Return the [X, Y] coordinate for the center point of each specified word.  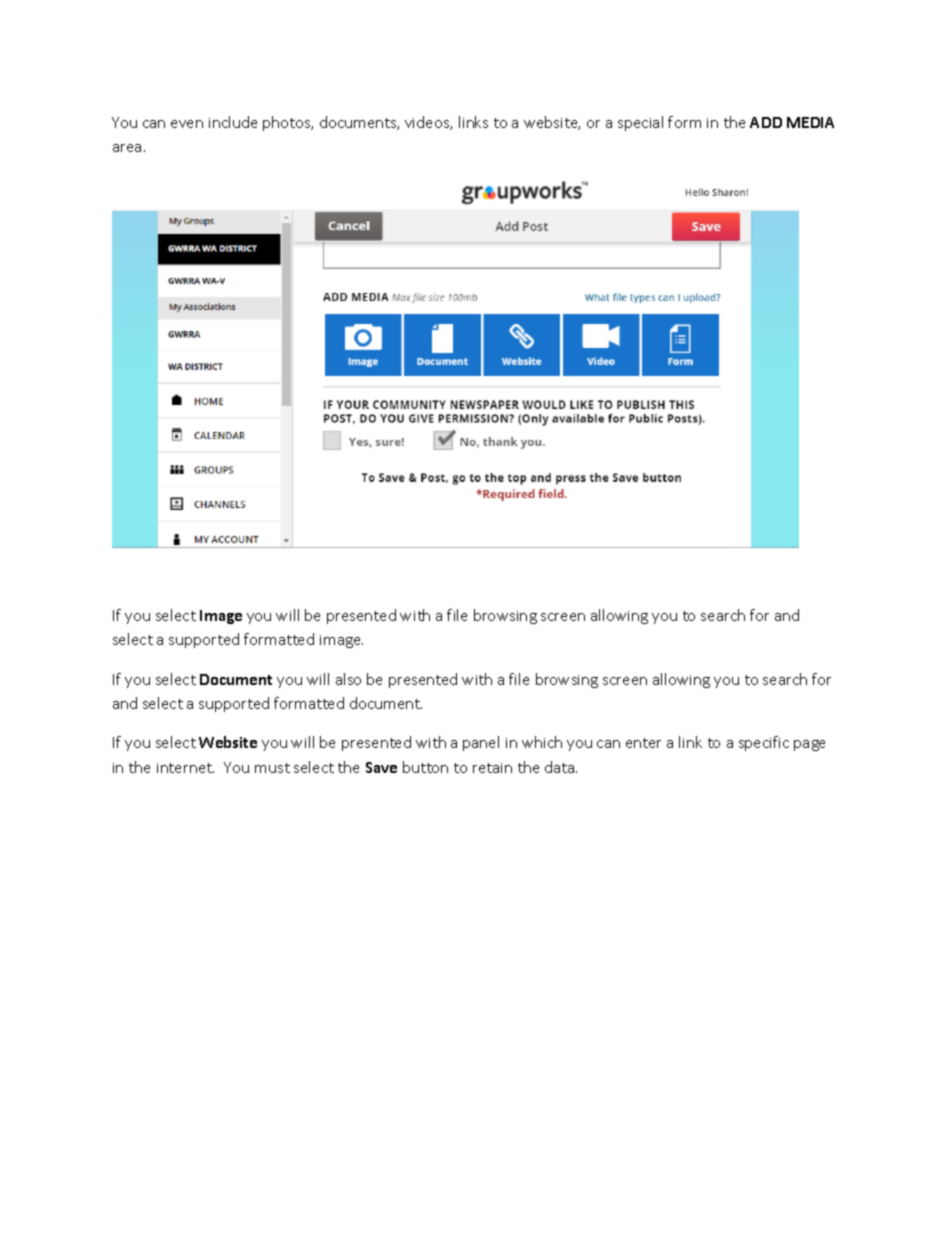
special [640, 123]
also [348, 679]
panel [481, 743]
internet [185, 768]
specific [764, 743]
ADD [766, 122]
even [187, 124]
